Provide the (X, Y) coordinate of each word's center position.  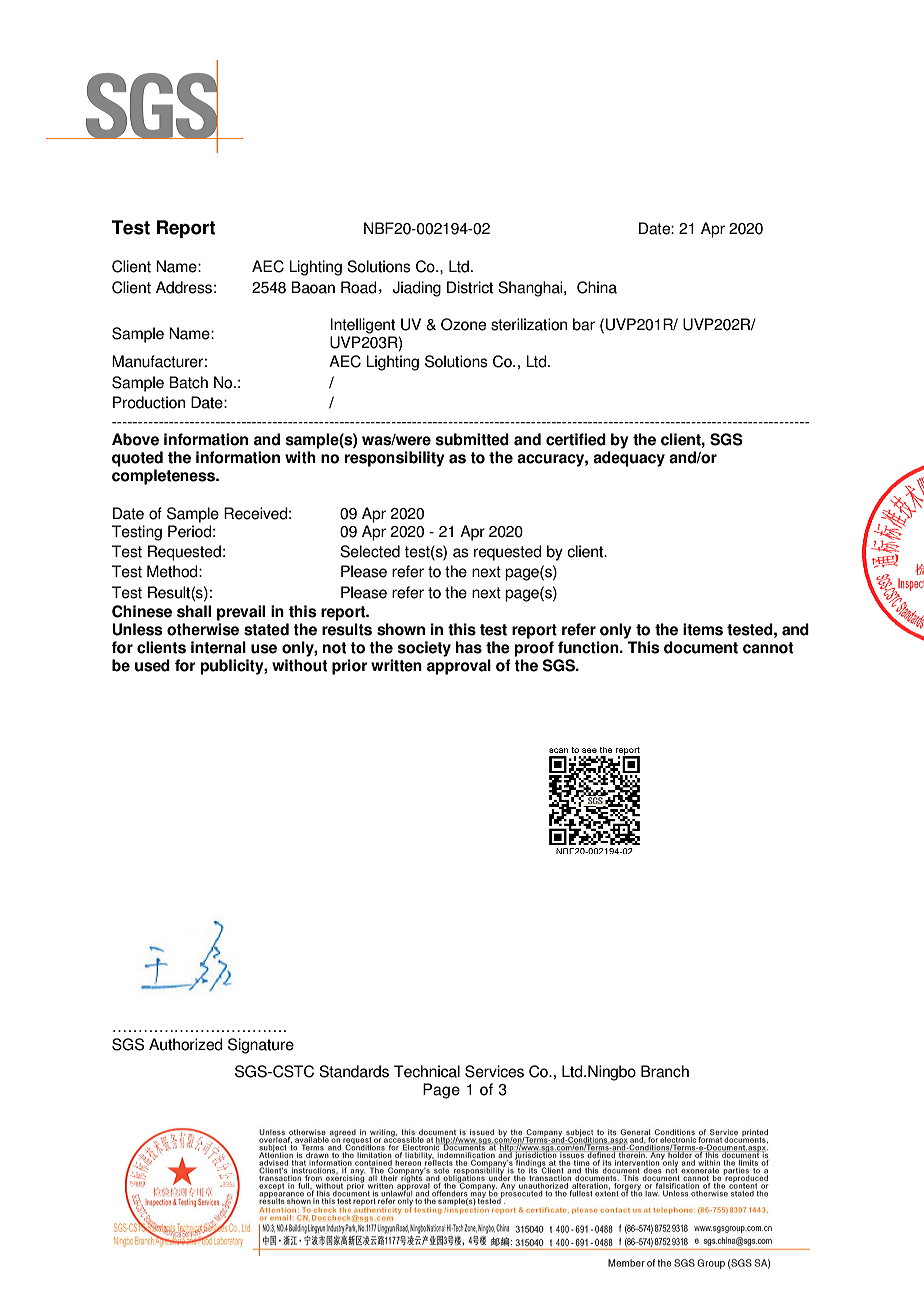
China (597, 287)
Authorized (186, 1044)
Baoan (313, 287)
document (701, 647)
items (703, 629)
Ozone (463, 324)
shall (194, 611)
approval (459, 667)
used (152, 665)
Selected (370, 551)
